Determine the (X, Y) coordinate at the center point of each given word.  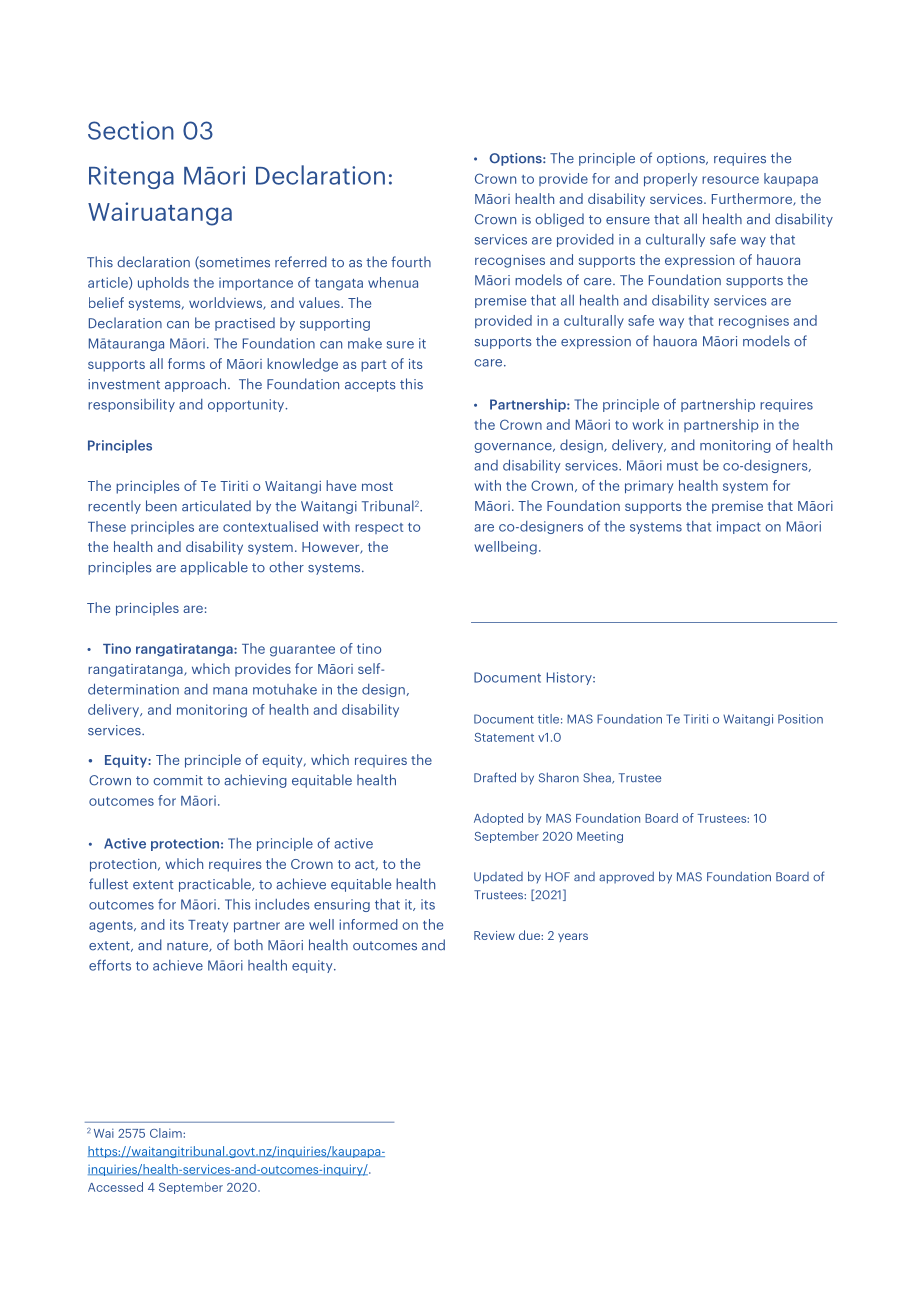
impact (739, 527)
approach (195, 385)
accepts (370, 386)
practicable (216, 885)
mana (230, 691)
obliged (559, 220)
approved (626, 877)
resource (730, 180)
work (648, 424)
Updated (498, 878)
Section (131, 130)
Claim (167, 1133)
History (570, 678)
